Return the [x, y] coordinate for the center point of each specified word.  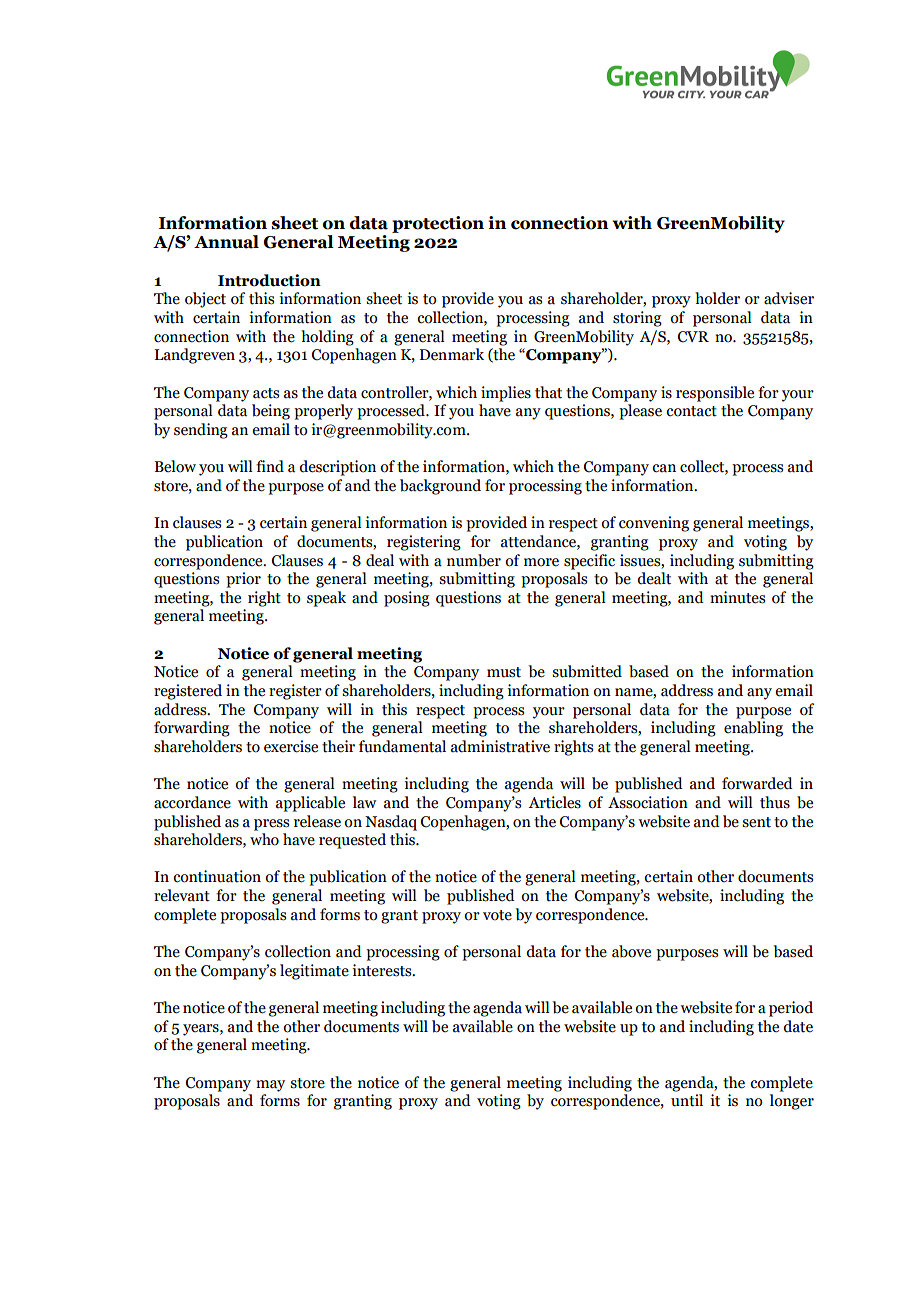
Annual [226, 242]
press [271, 825]
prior [243, 580]
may [270, 1086]
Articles [554, 802]
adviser [789, 298]
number [474, 560]
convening [654, 524]
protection [438, 224]
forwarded [757, 783]
